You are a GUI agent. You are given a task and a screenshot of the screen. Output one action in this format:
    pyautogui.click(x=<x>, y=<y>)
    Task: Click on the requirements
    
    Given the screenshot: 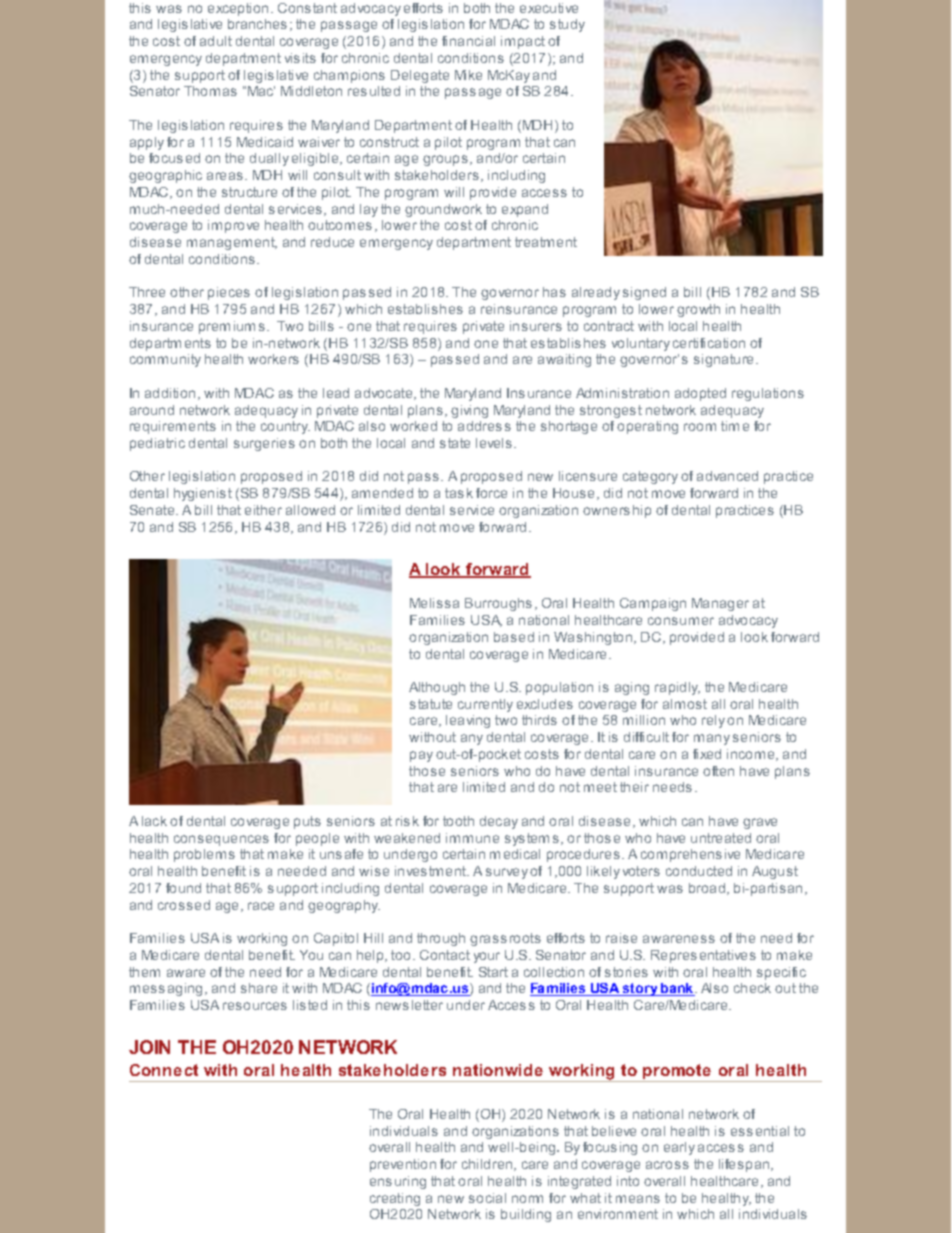 What is the action you would take?
    pyautogui.click(x=173, y=427)
